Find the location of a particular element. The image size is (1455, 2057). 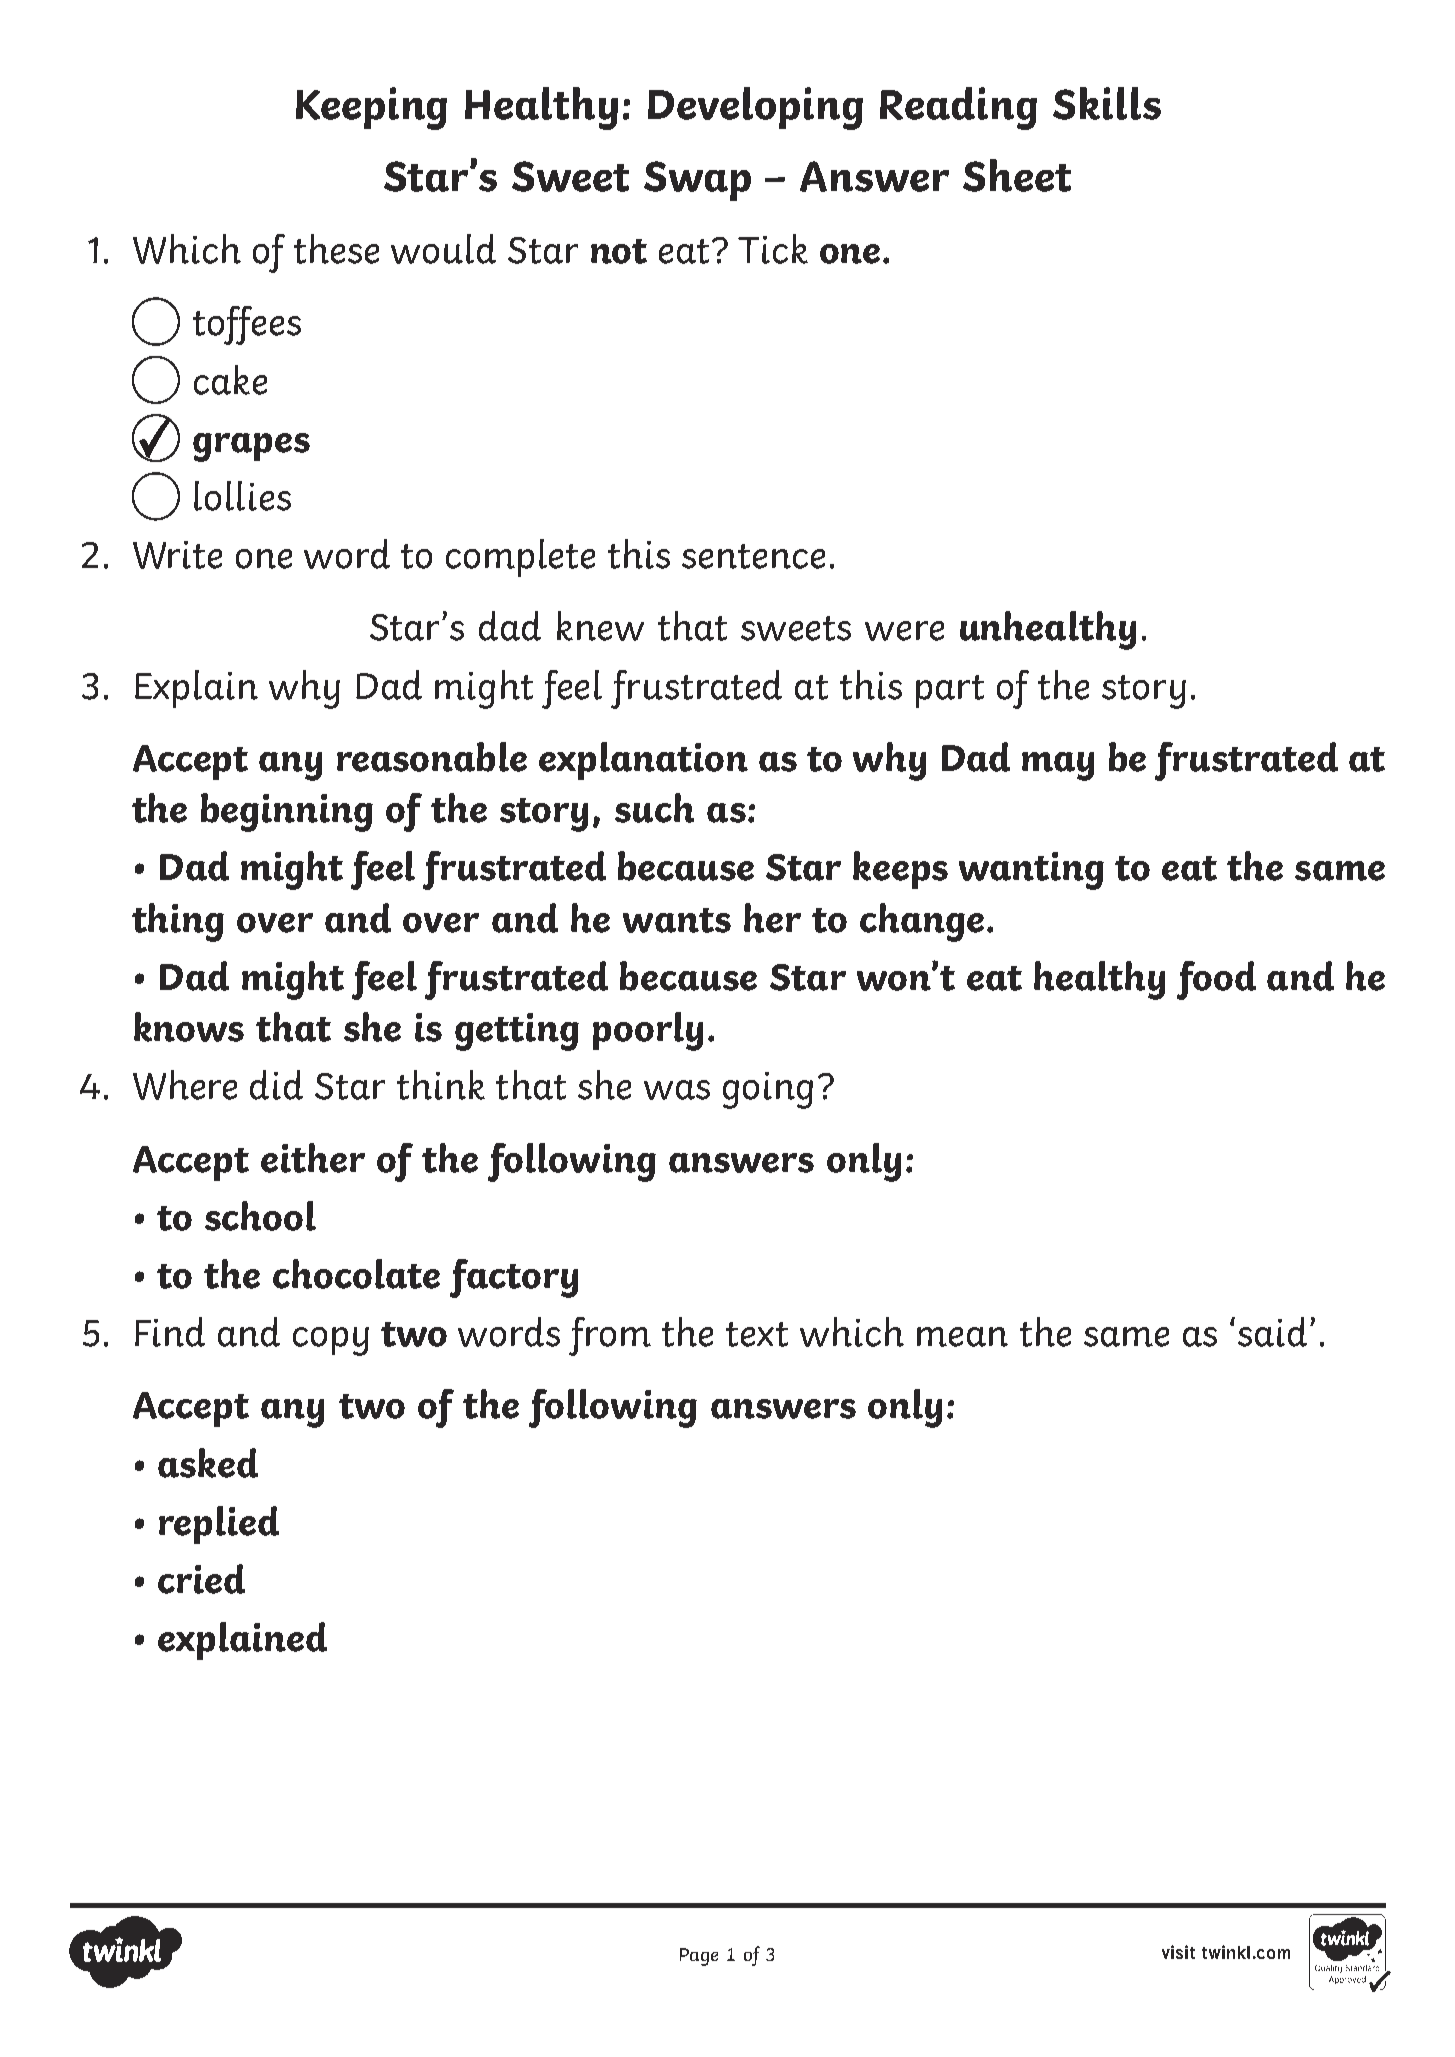

Skills is located at coordinates (1107, 103).
